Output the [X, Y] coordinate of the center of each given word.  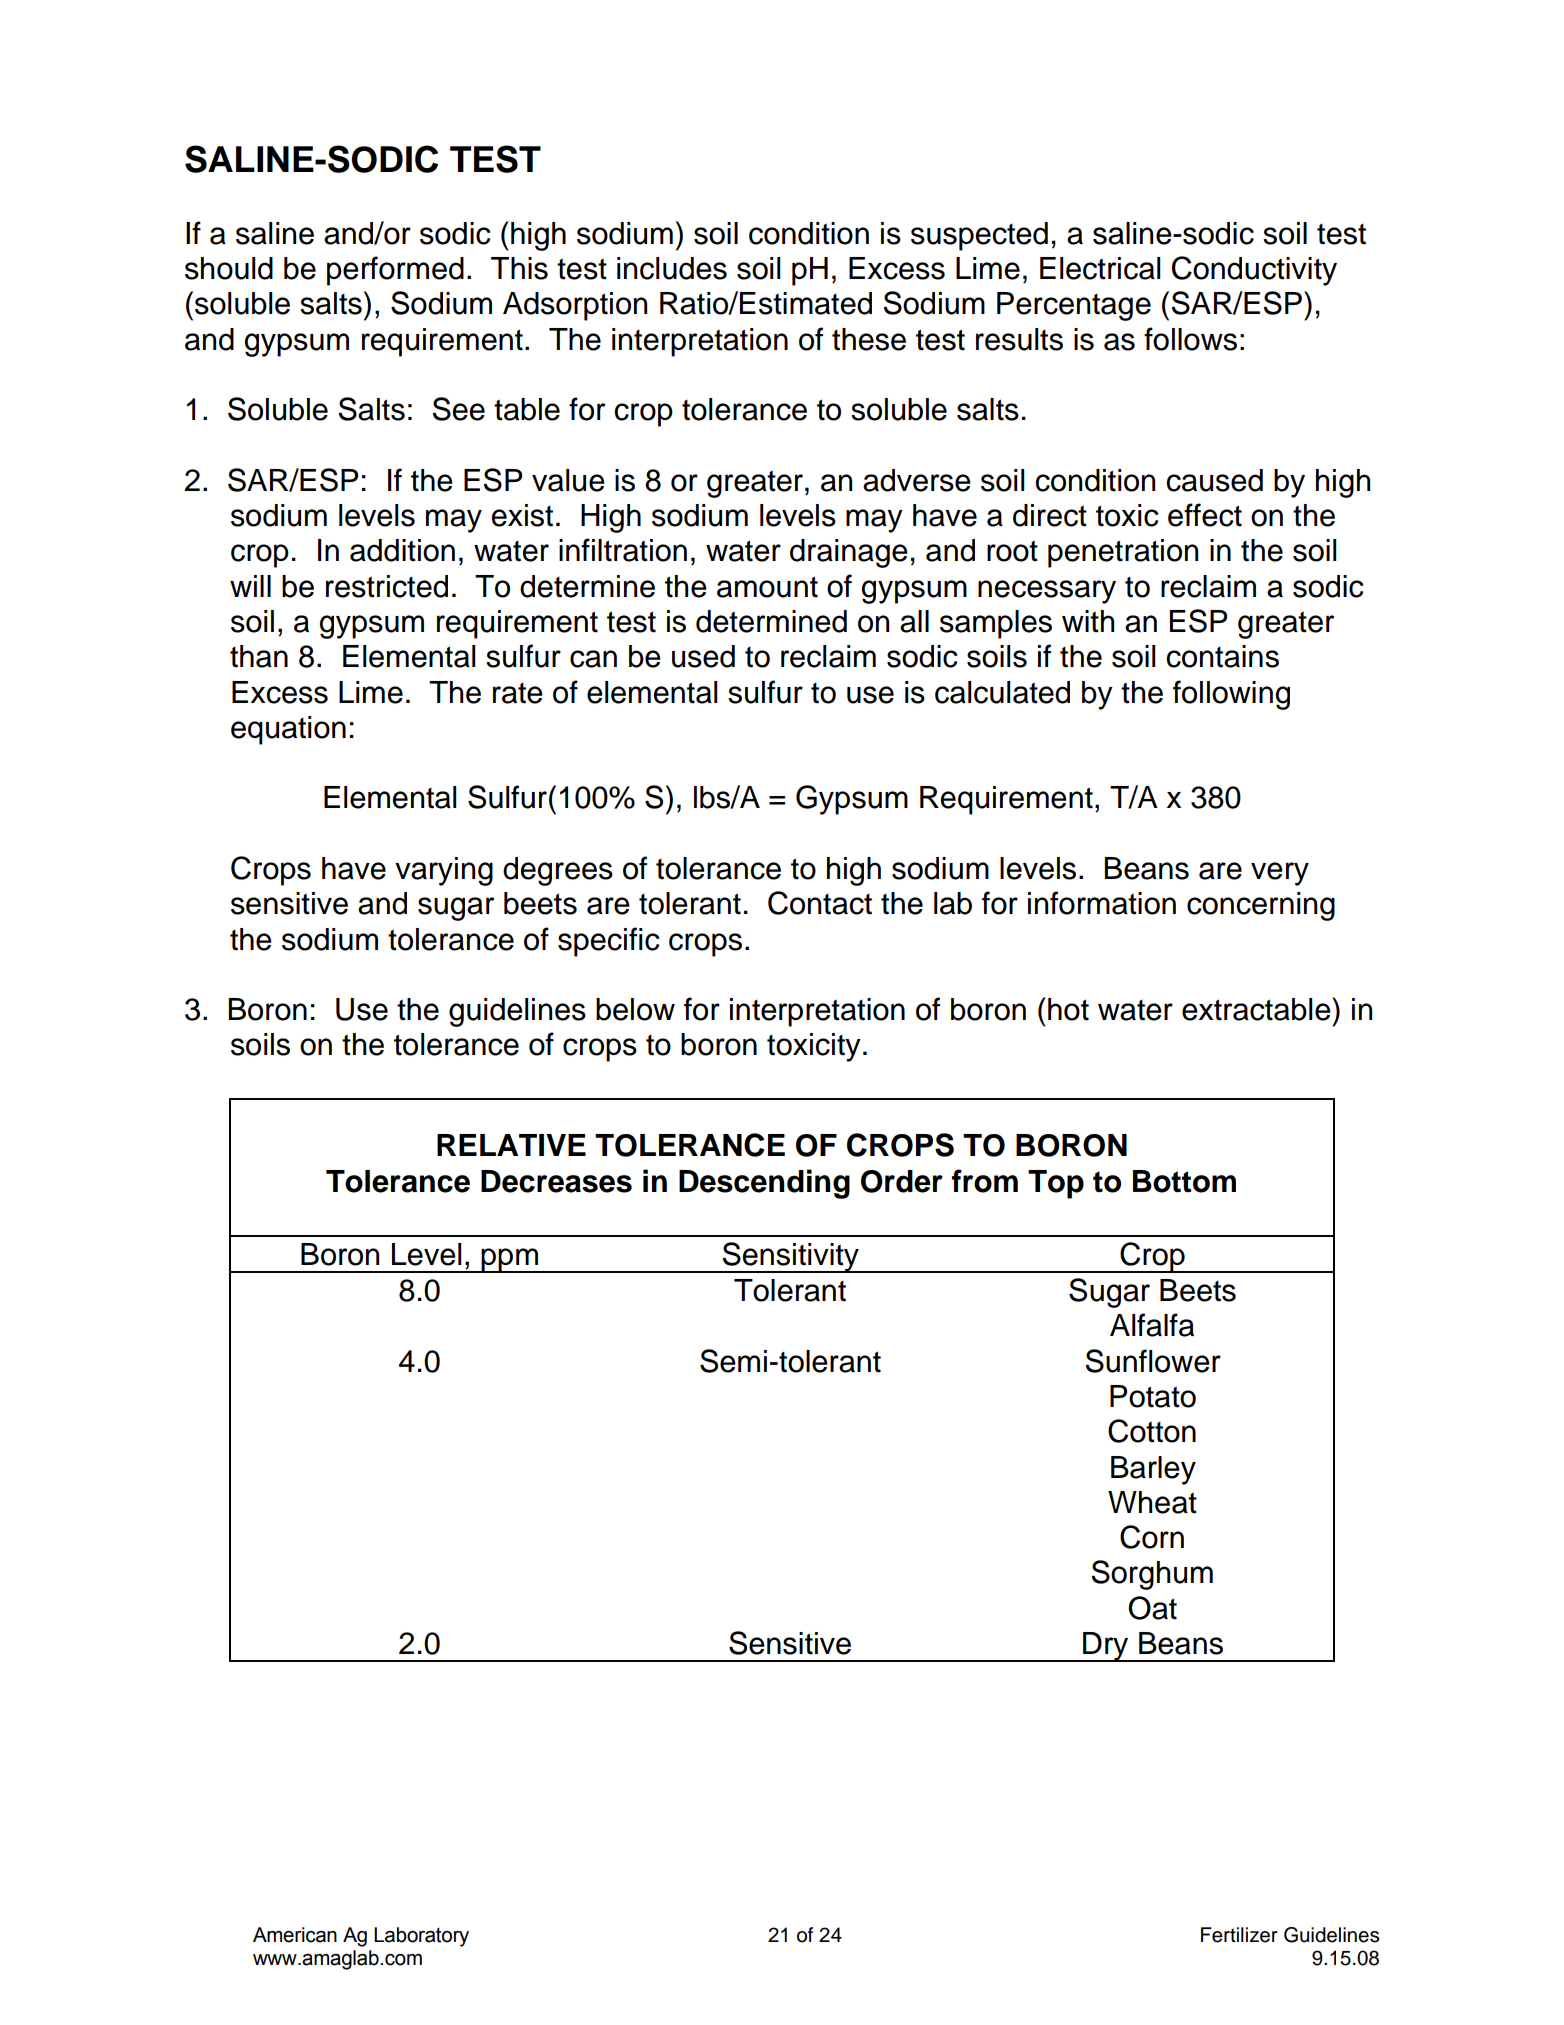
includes [672, 268]
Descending [764, 1184]
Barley [1153, 1470]
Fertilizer [1239, 1935]
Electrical [1100, 268]
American [295, 1935]
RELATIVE [511, 1145]
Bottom [1184, 1181]
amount [767, 587]
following [1231, 695]
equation [288, 730]
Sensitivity [790, 1257]
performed [395, 271]
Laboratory [421, 1937]
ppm [510, 1260]
